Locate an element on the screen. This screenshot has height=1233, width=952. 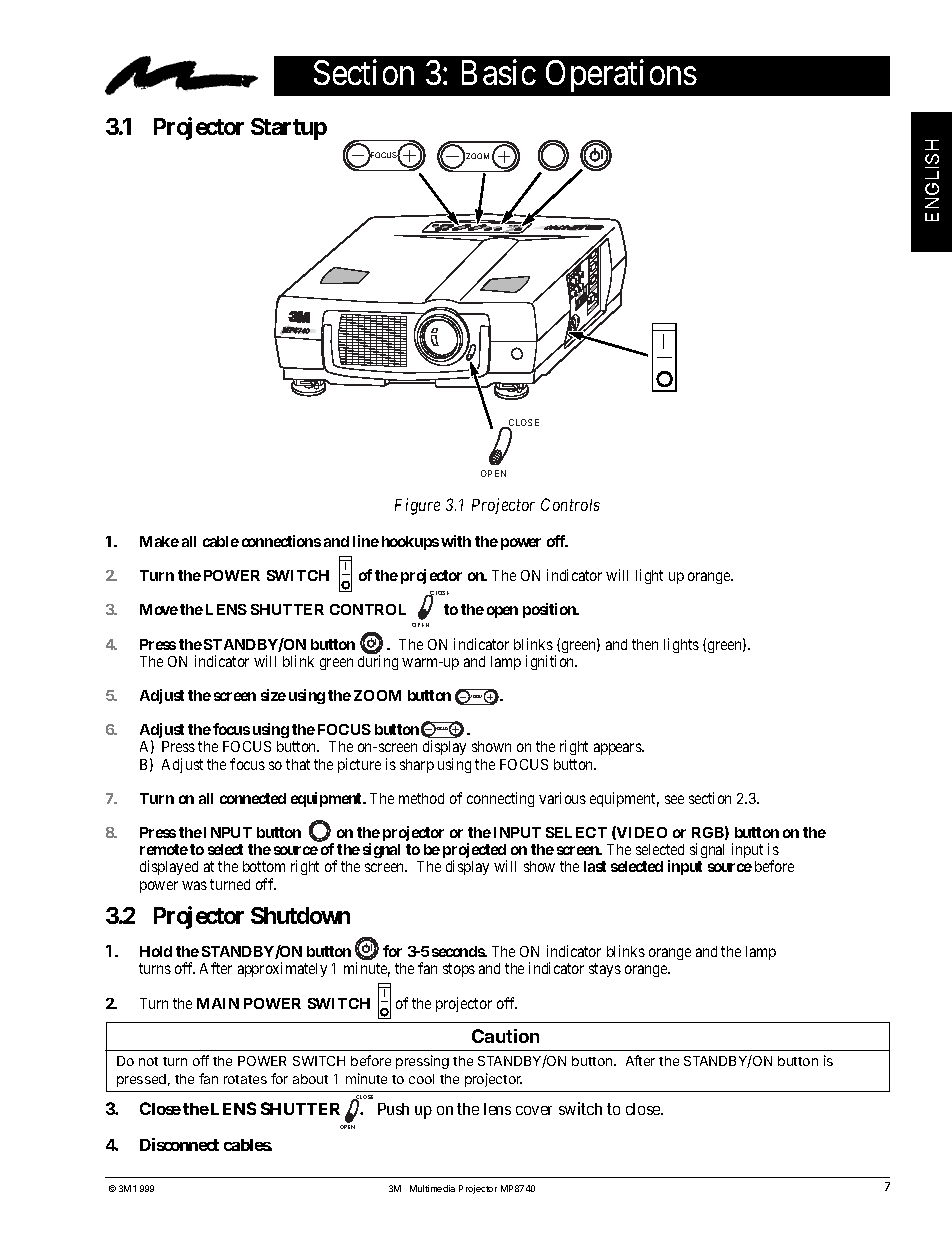
position is located at coordinates (550, 610).
